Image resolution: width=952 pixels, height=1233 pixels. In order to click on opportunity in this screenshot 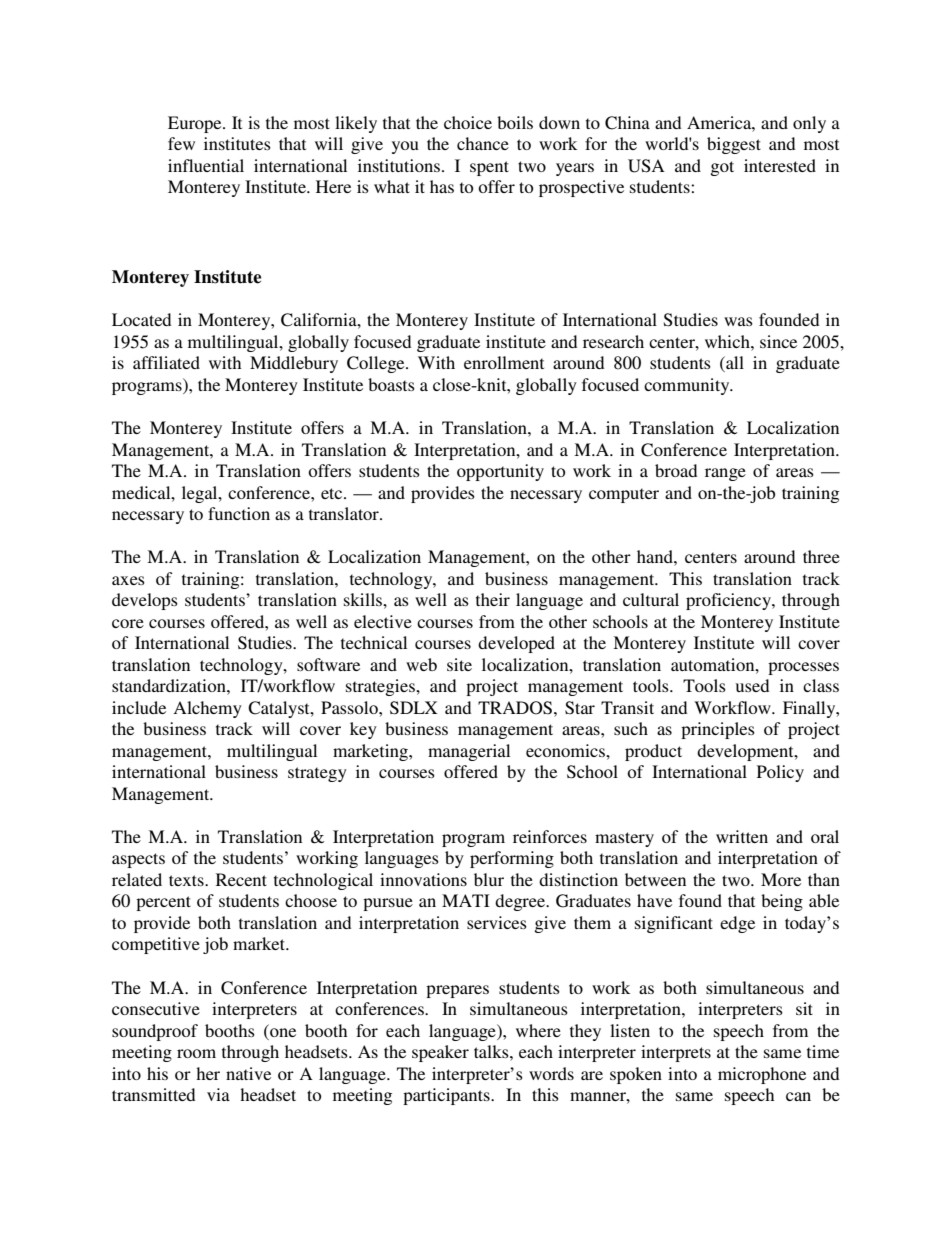, I will do `click(500, 472)`.
